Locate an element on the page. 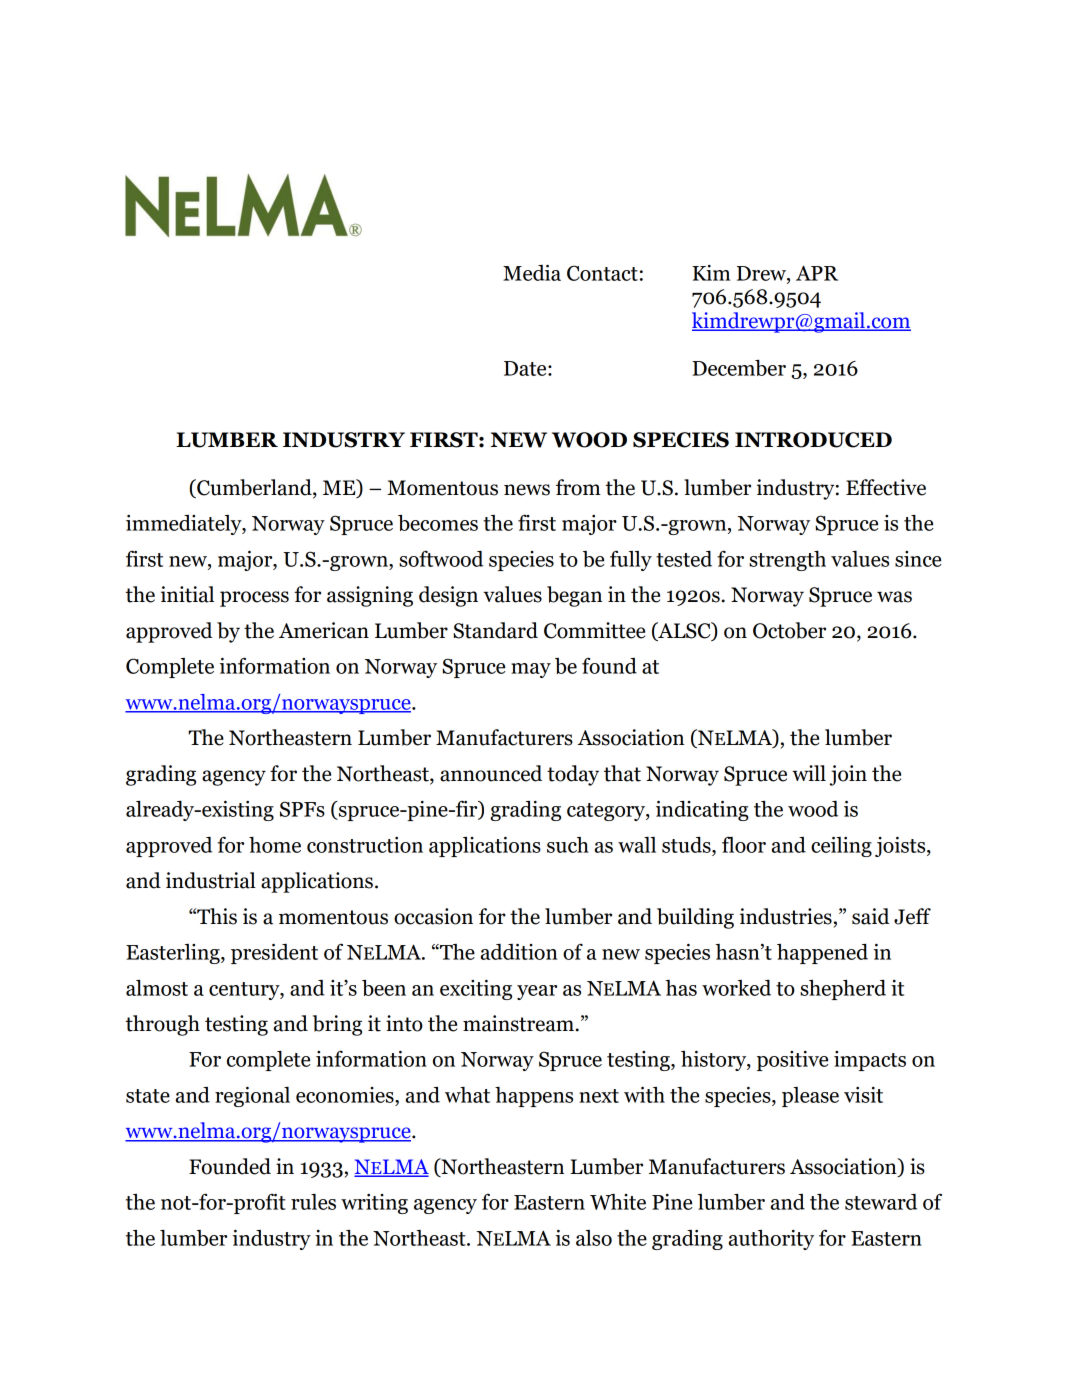 This page has width=1069, height=1384. APR is located at coordinates (817, 273).
